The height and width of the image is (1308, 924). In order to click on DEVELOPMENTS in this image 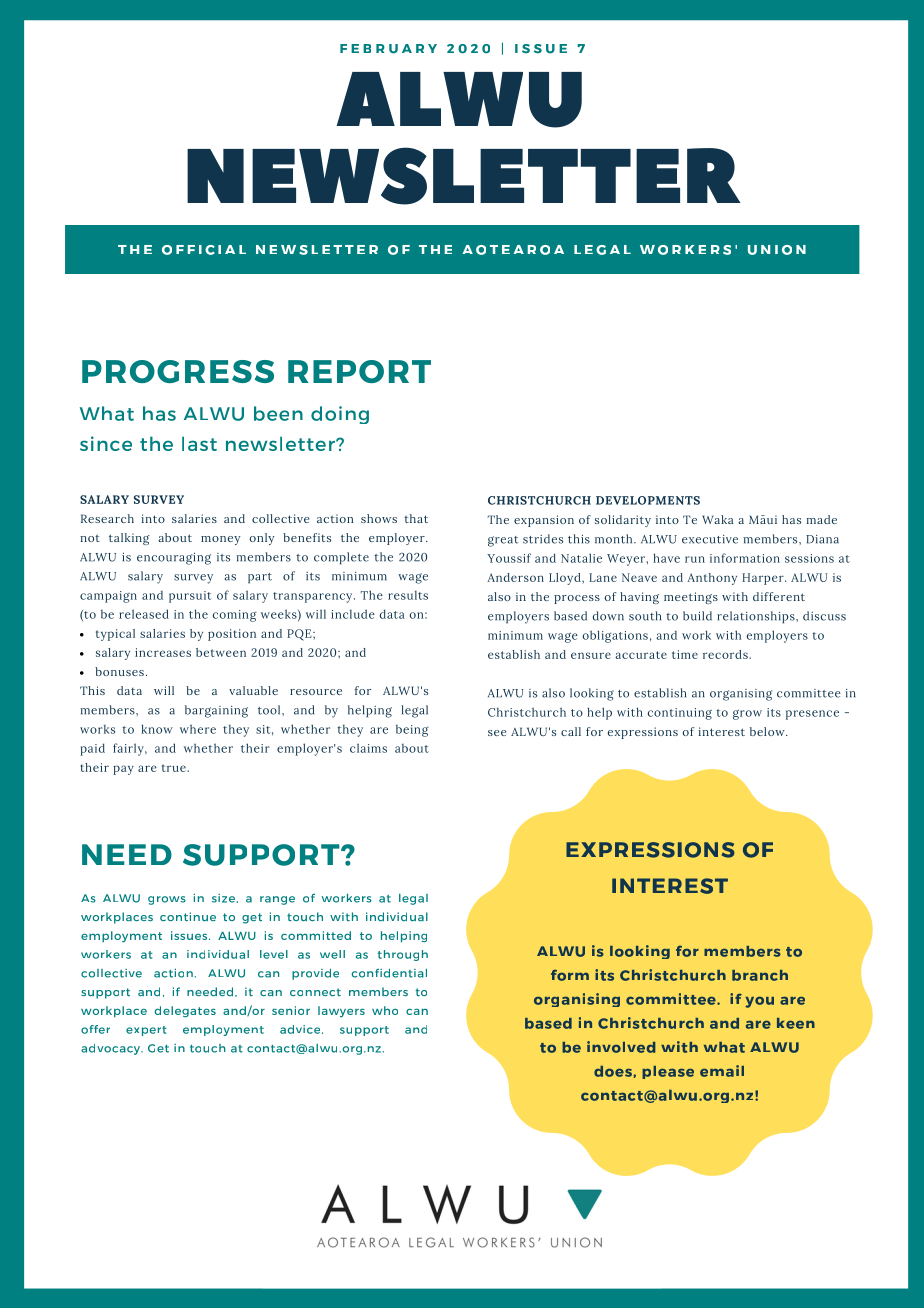, I will do `click(648, 500)`.
